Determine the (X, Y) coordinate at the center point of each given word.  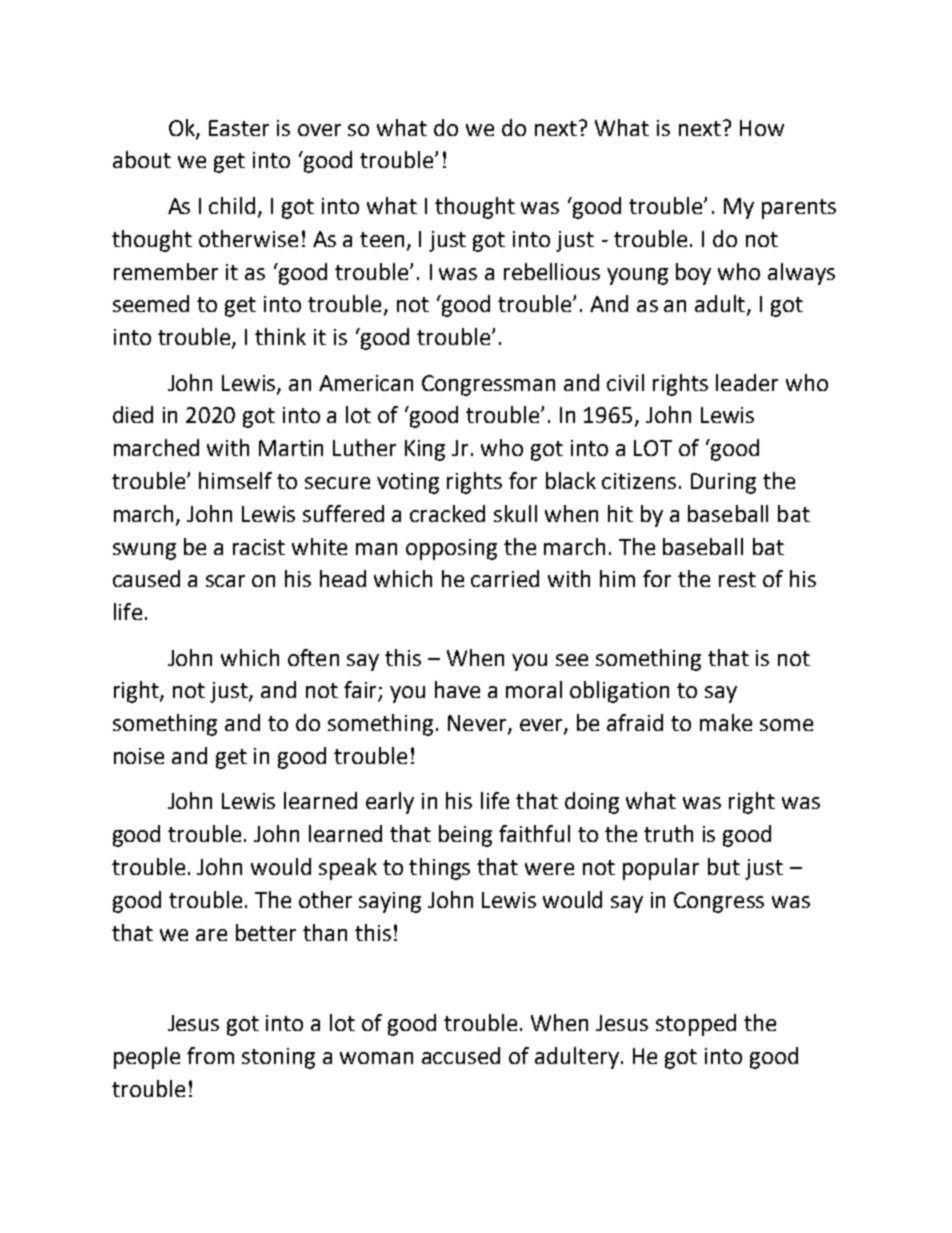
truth (668, 833)
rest (737, 579)
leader (747, 382)
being (465, 836)
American (366, 383)
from (210, 1055)
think (280, 336)
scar (225, 581)
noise (139, 756)
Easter (239, 128)
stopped (696, 1025)
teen (382, 239)
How (762, 128)
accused (461, 1055)
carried (505, 578)
